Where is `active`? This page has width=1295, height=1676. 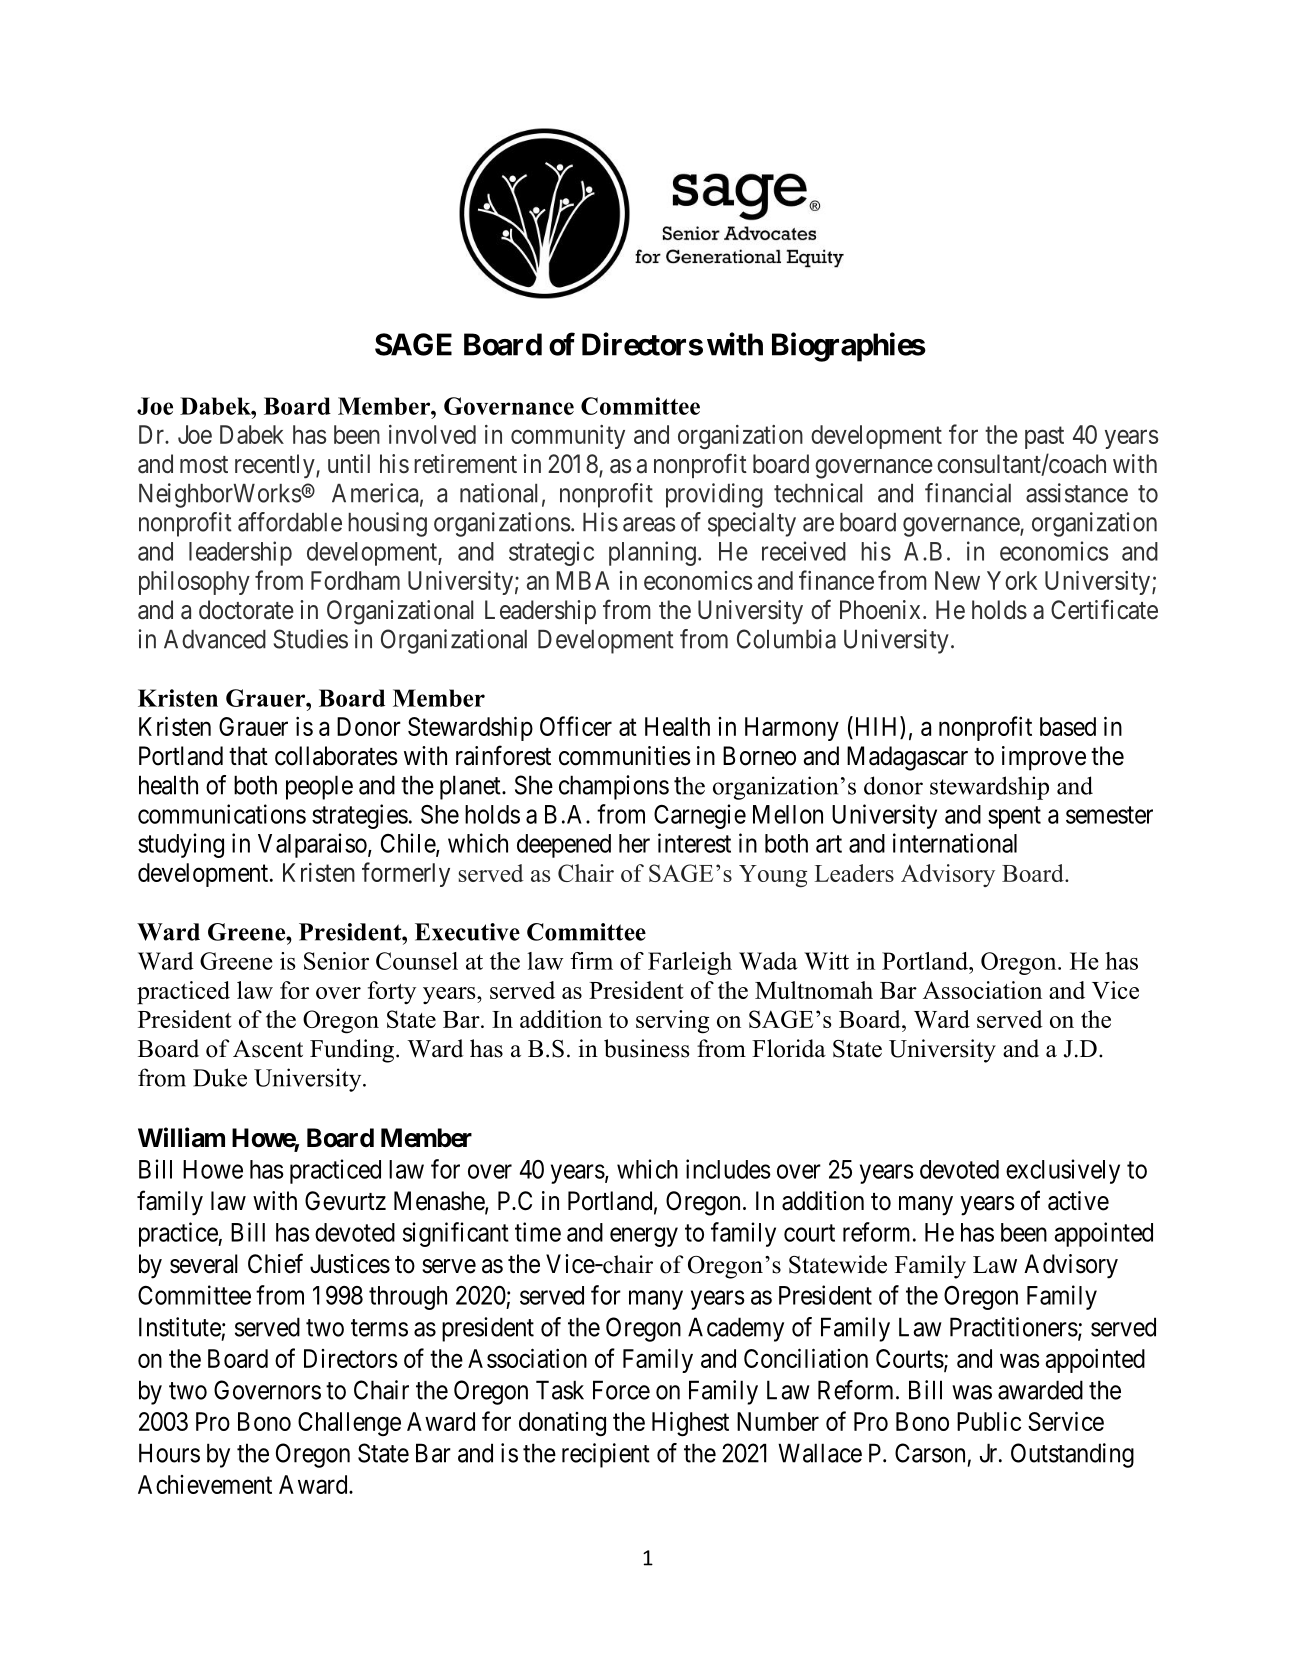
active is located at coordinates (1078, 1201).
